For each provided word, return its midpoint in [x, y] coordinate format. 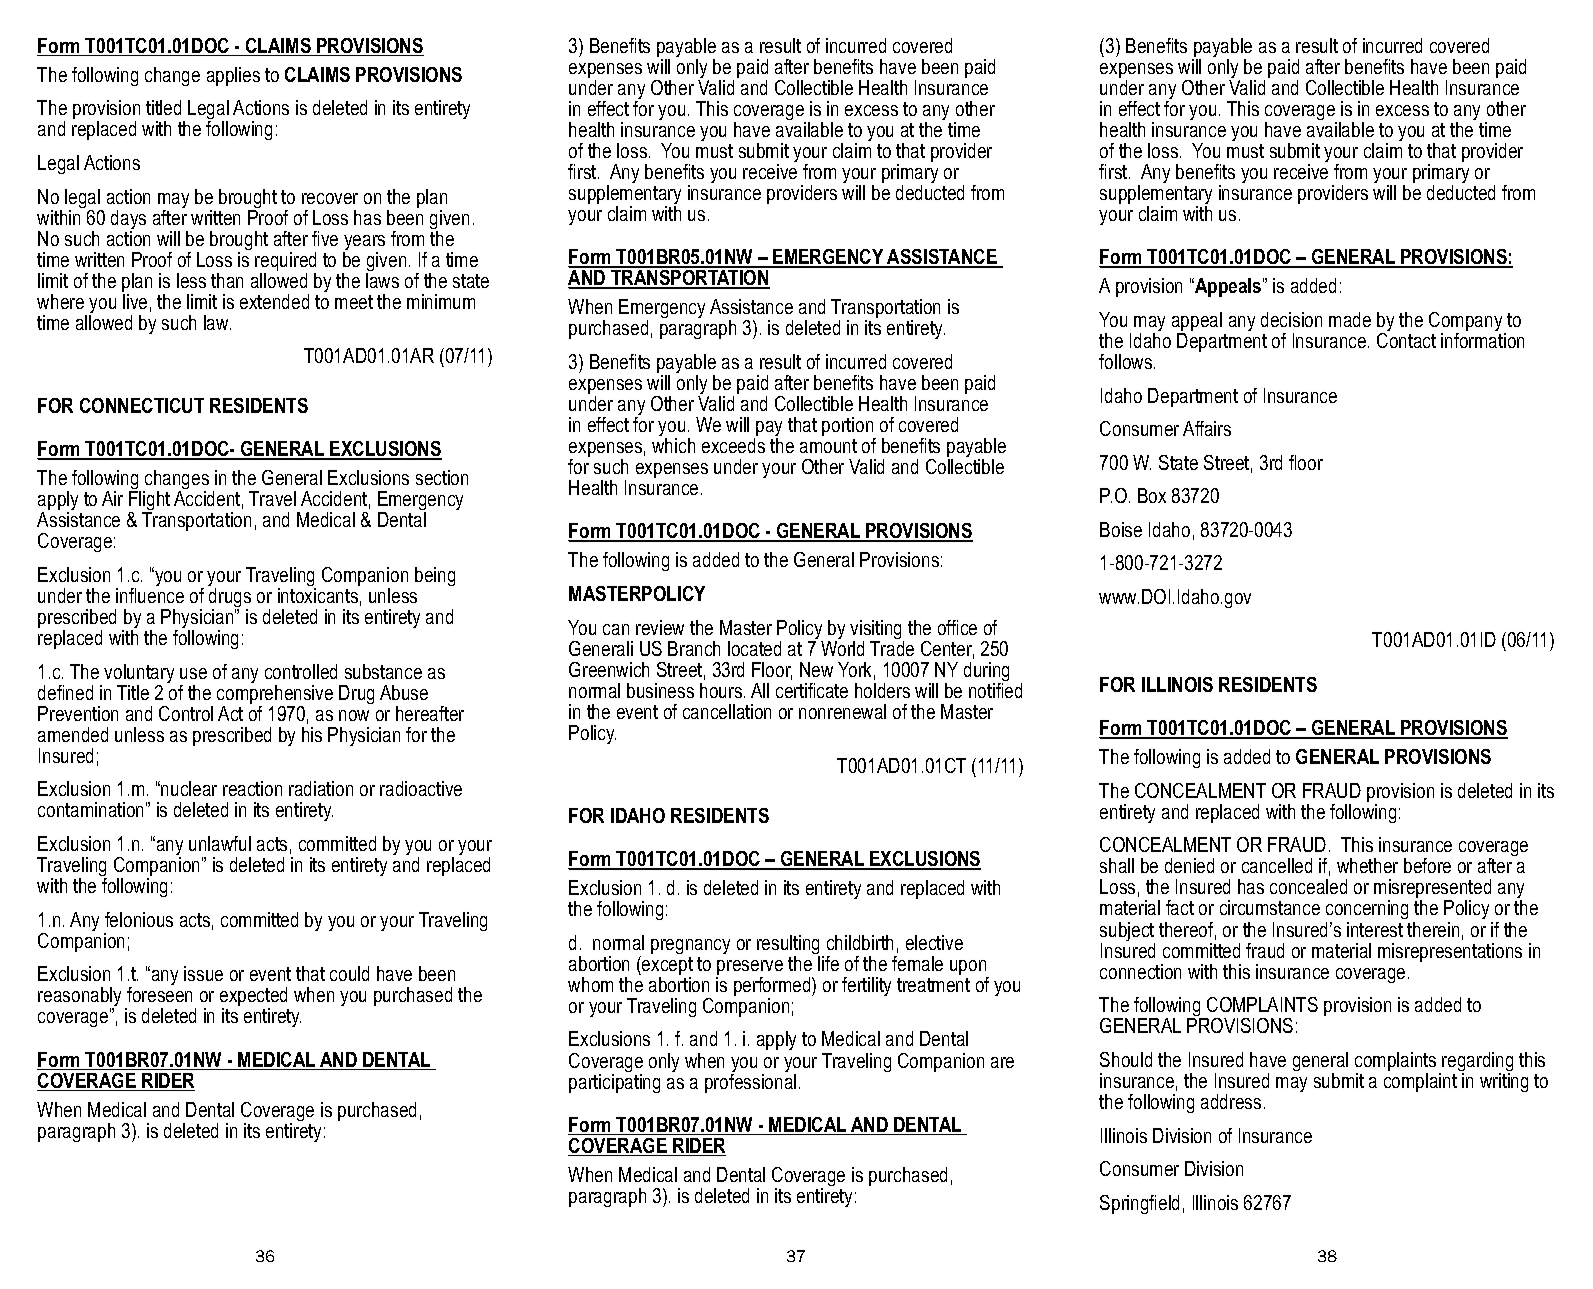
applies [233, 76]
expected [254, 998]
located [754, 648]
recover [330, 198]
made [1350, 319]
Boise [1121, 529]
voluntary [139, 675]
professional [750, 1082]
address [1231, 1101]
